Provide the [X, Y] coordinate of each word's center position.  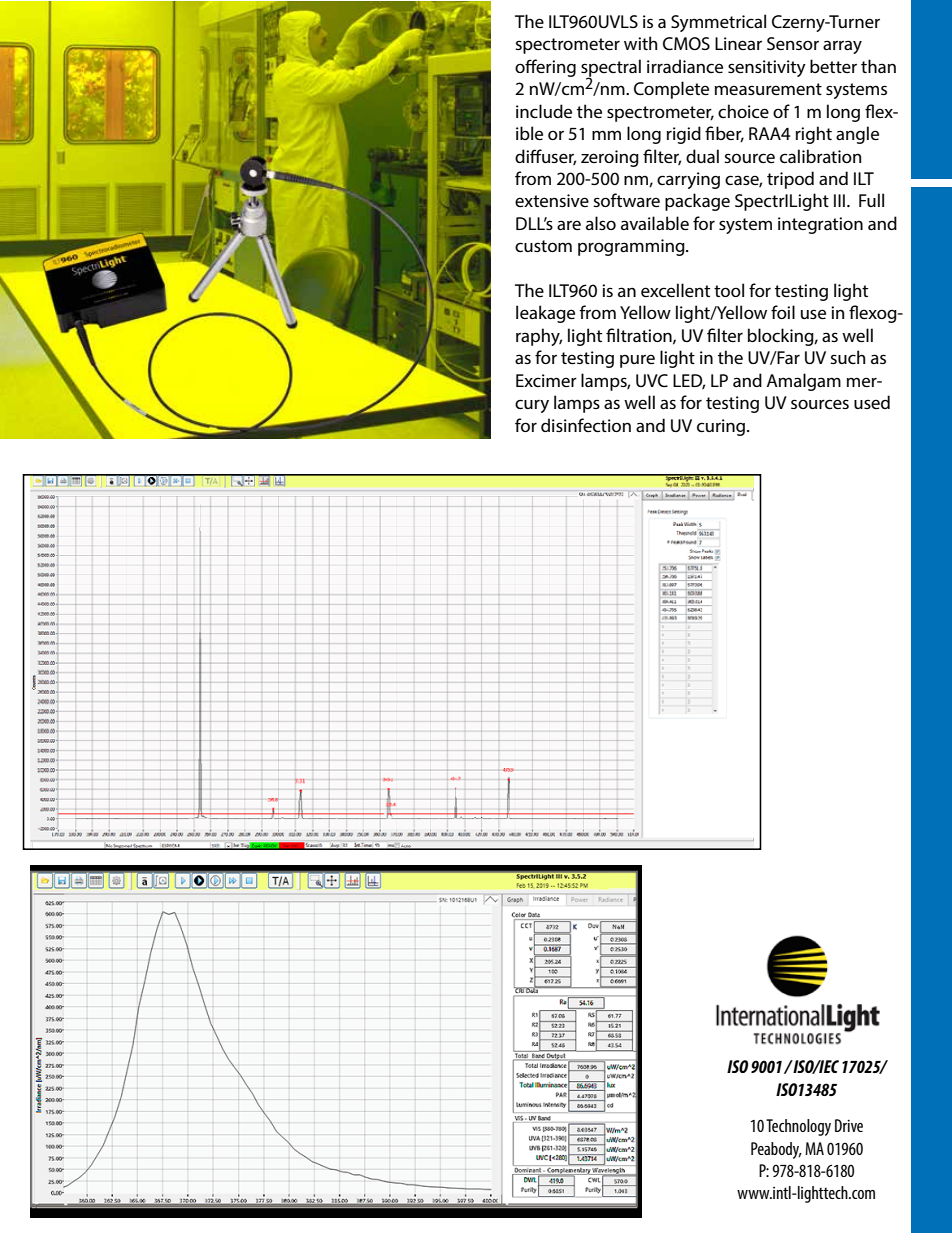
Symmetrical [718, 23]
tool [729, 290]
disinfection [586, 425]
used [872, 402]
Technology [798, 1127]
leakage [545, 314]
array [842, 47]
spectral [611, 69]
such [847, 357]
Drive [849, 1125]
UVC [652, 380]
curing [722, 427]
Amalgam [804, 382]
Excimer [546, 380]
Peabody [776, 1150]
